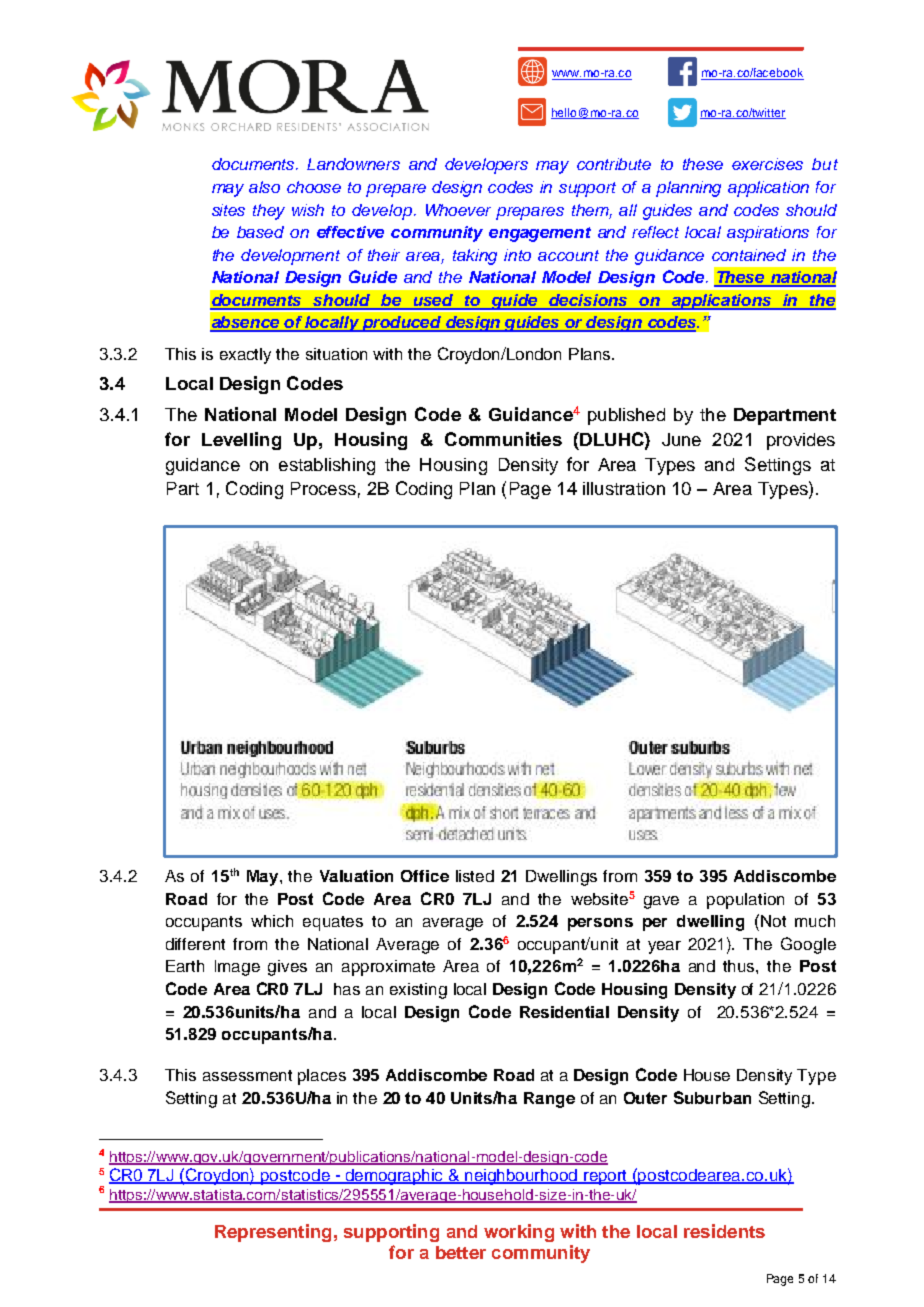  What do you see at coordinates (519, 1233) in the page?
I see `working` at bounding box center [519, 1233].
